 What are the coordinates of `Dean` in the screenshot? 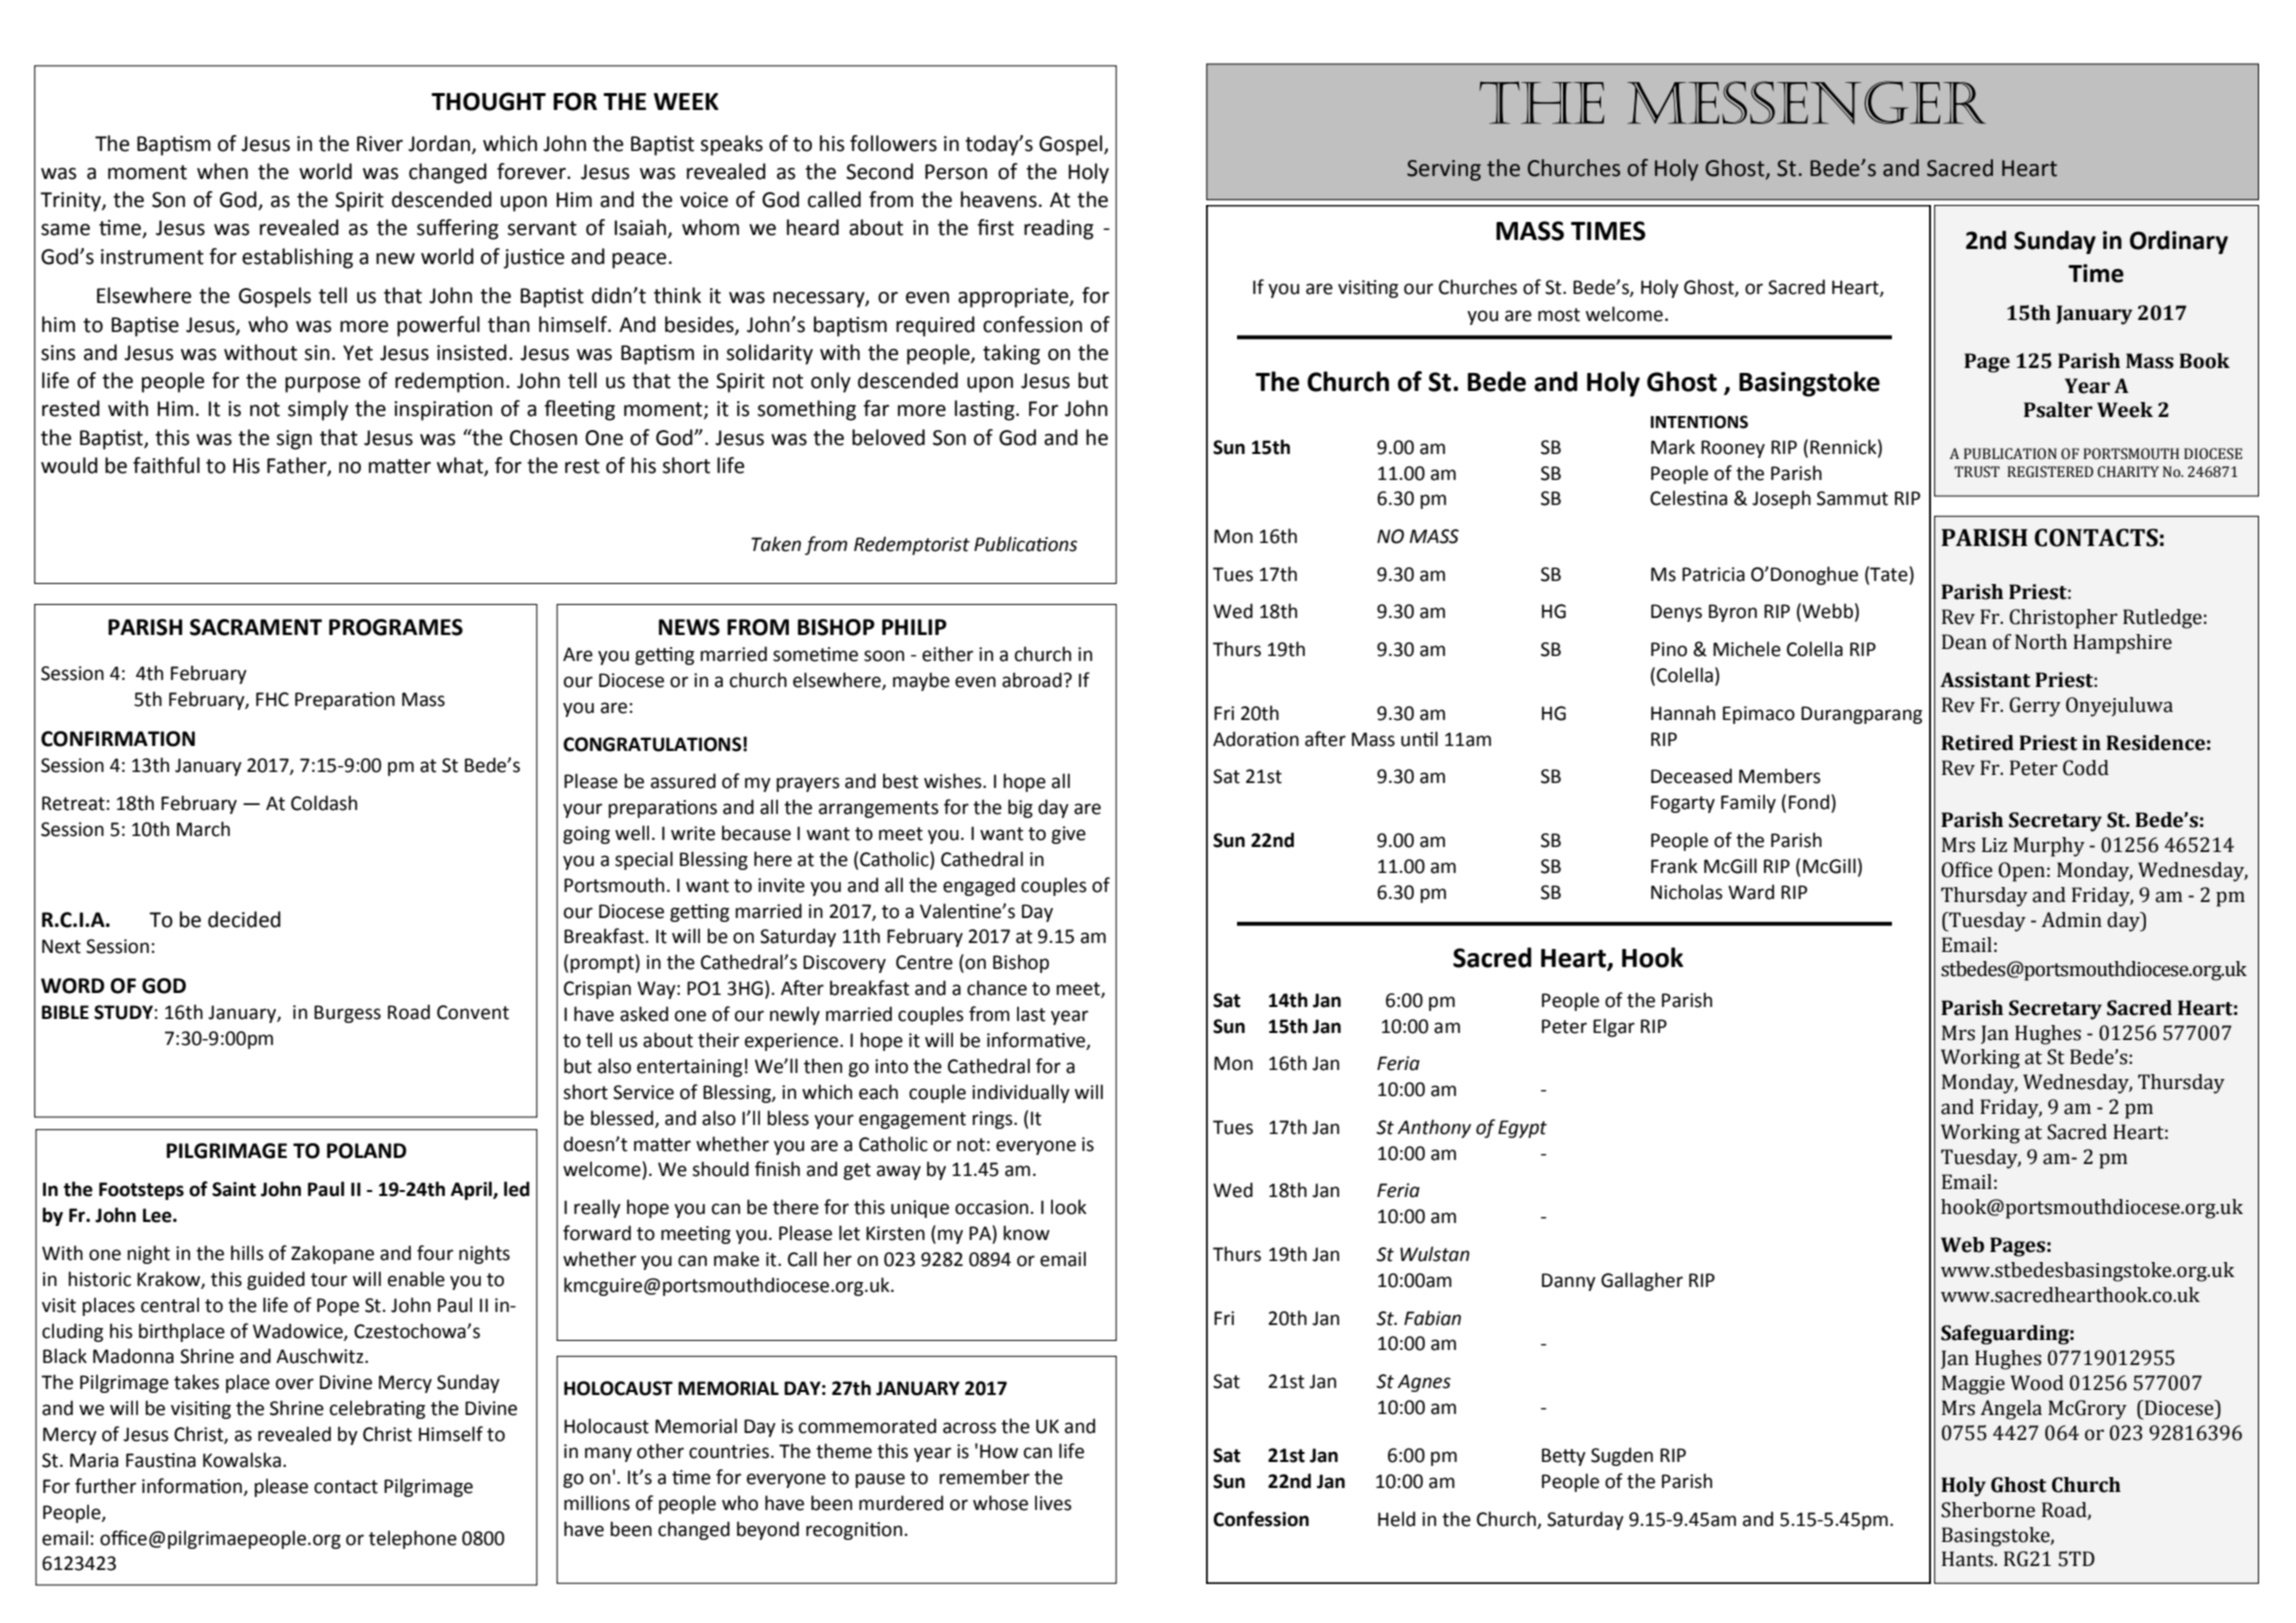 It's located at (1964, 642).
